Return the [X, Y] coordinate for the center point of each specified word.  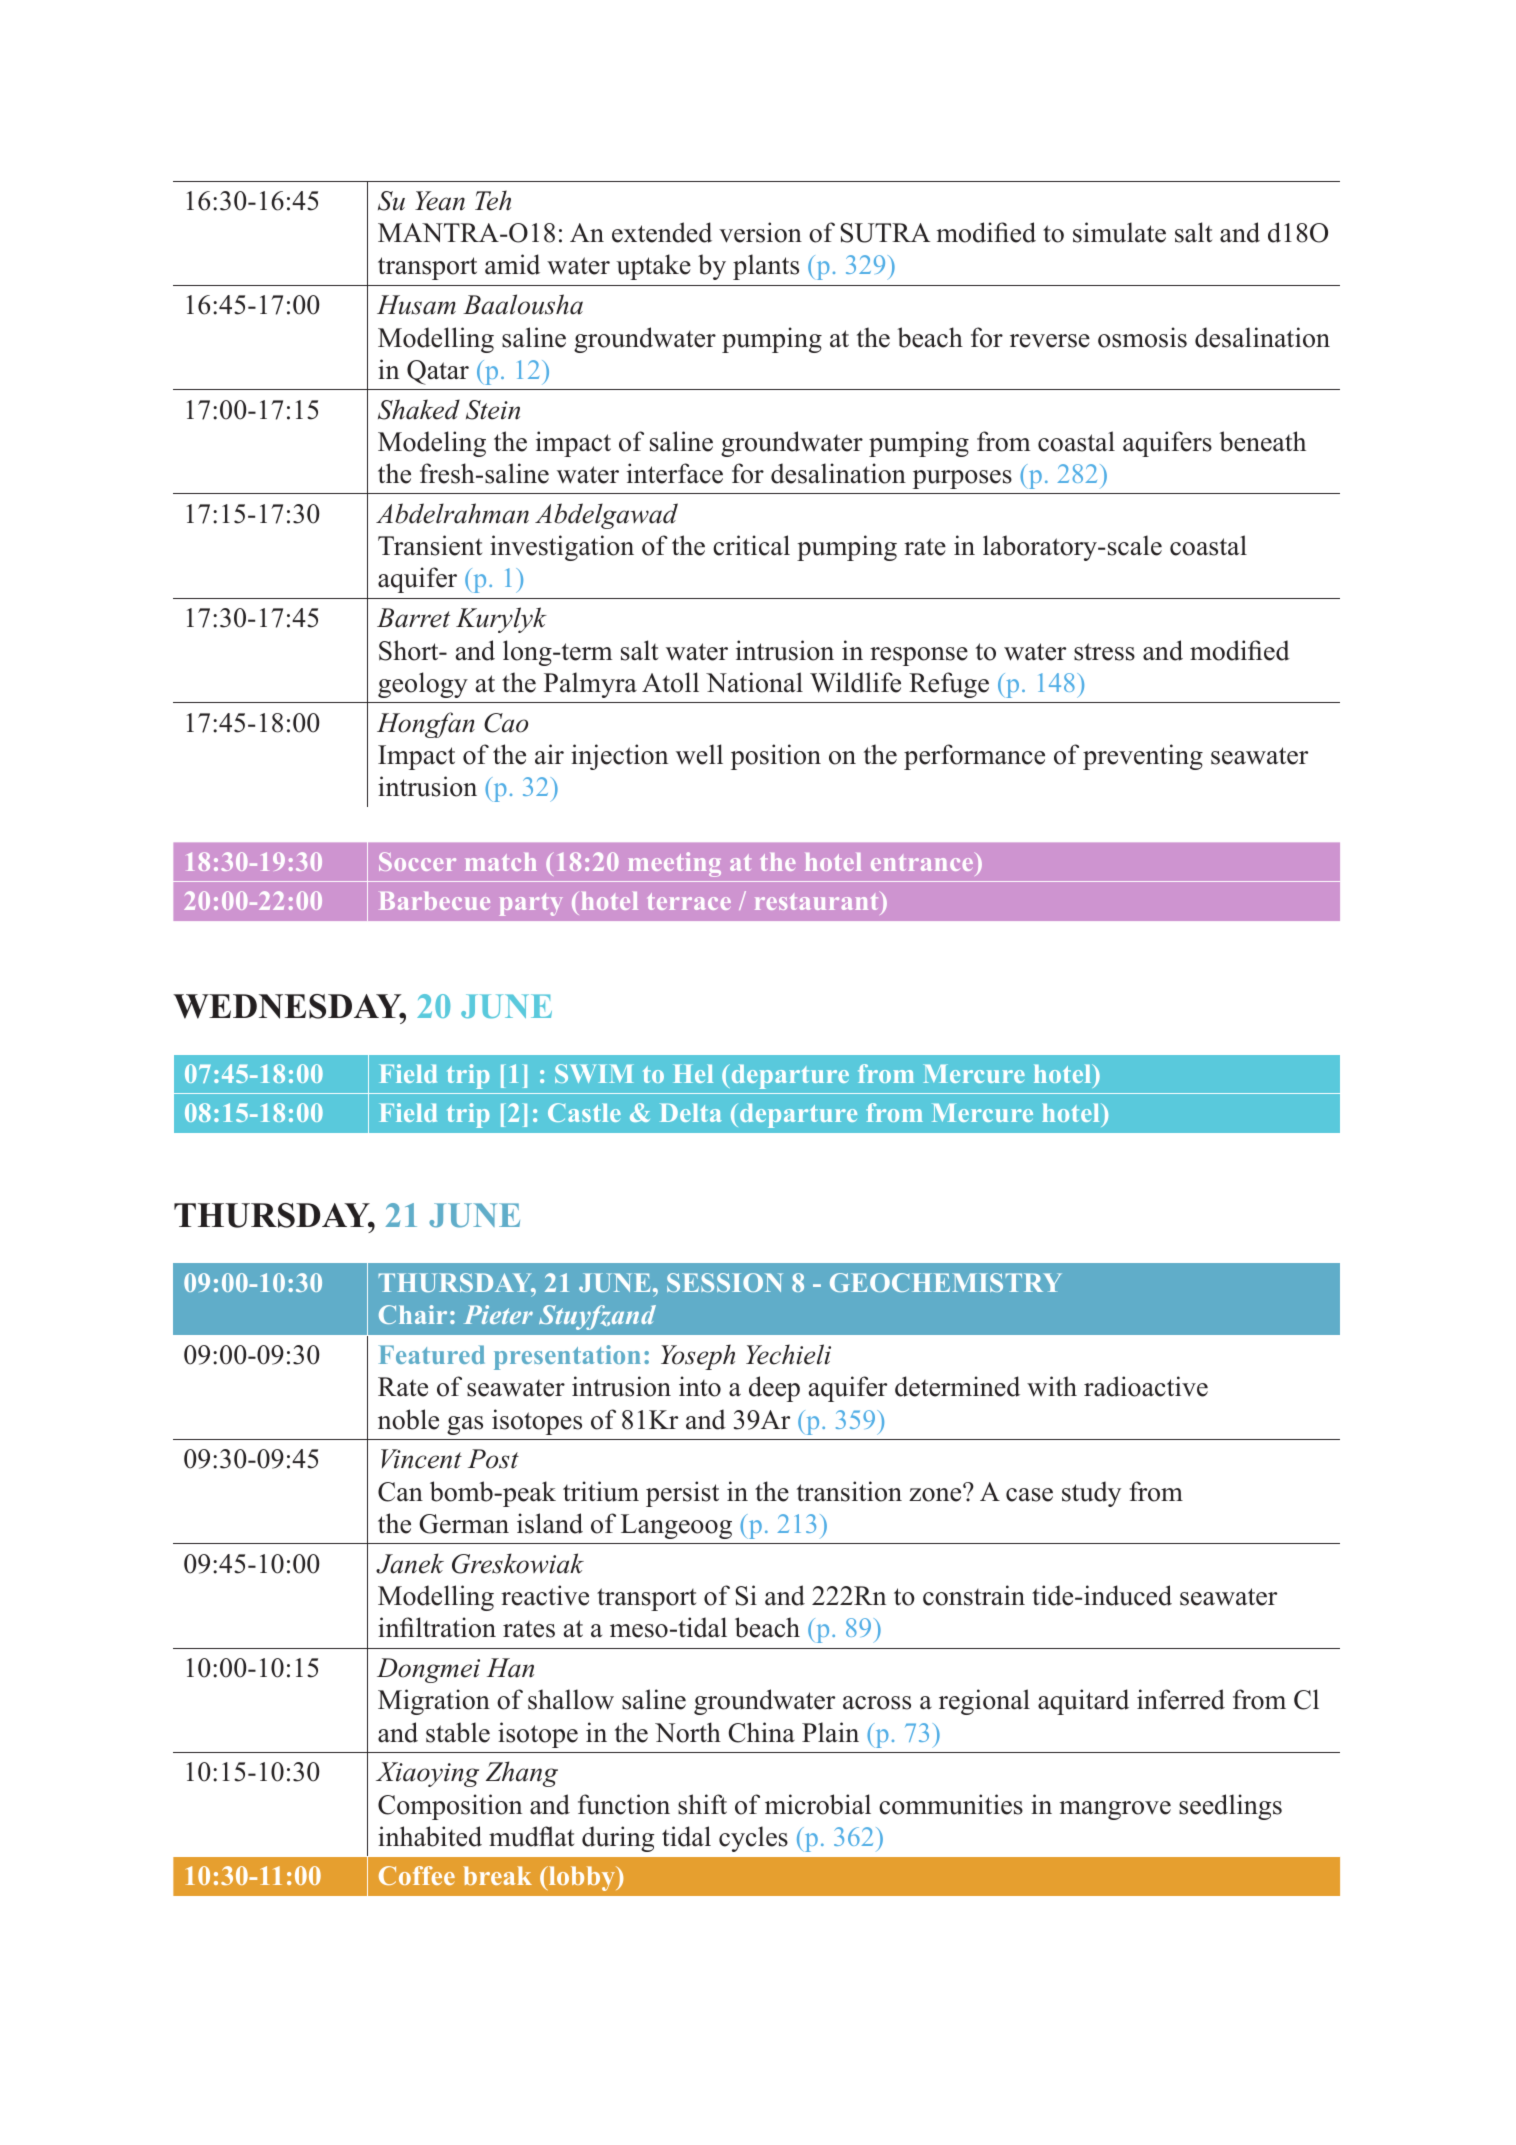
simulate [1119, 232]
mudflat [532, 1836]
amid [512, 264]
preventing [1143, 757]
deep [774, 1389]
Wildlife [855, 682]
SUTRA [886, 233]
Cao [506, 723]
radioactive [1146, 1386]
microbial [818, 1804]
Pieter [498, 1314]
